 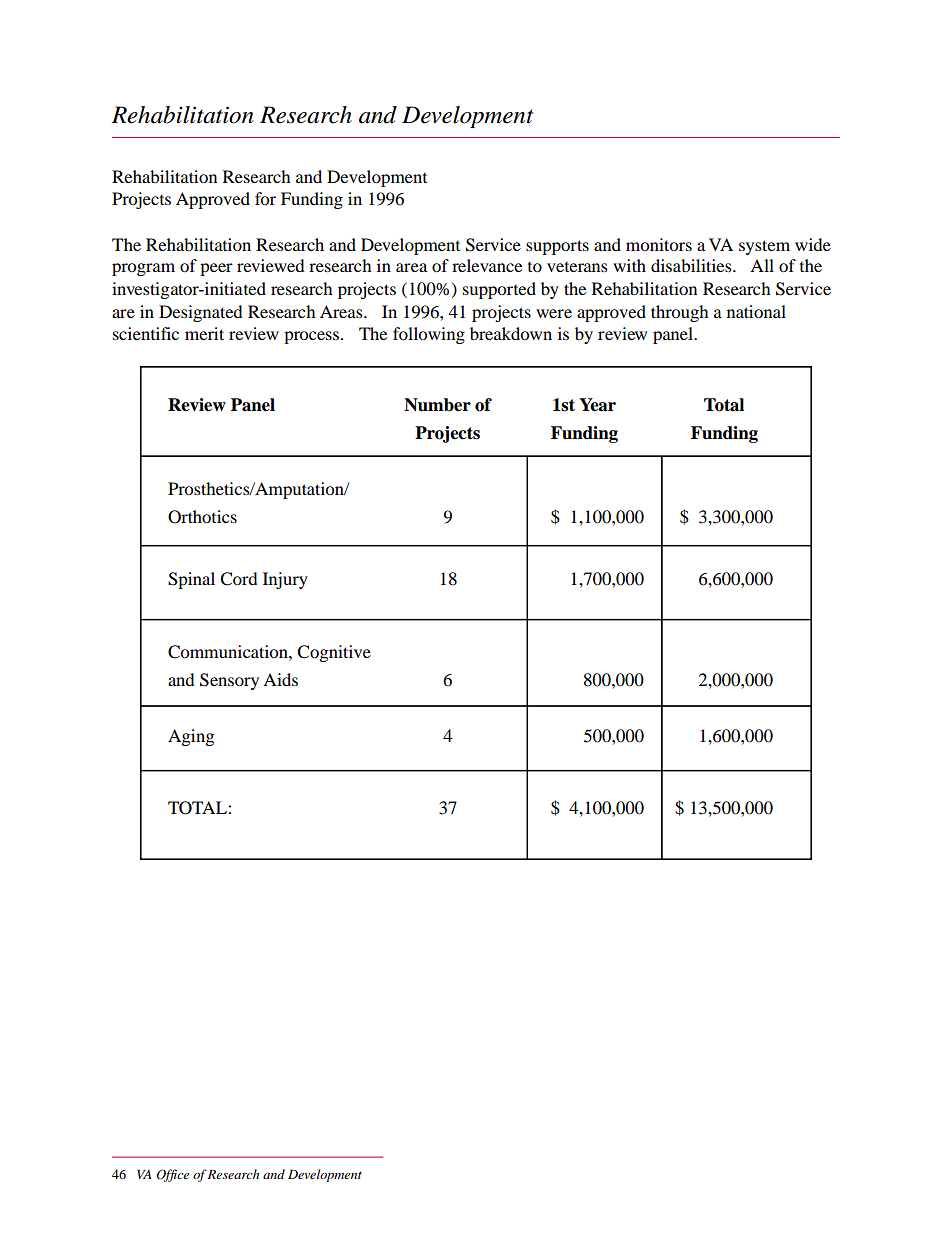 What do you see at coordinates (202, 517) in the image?
I see `Orthotics` at bounding box center [202, 517].
